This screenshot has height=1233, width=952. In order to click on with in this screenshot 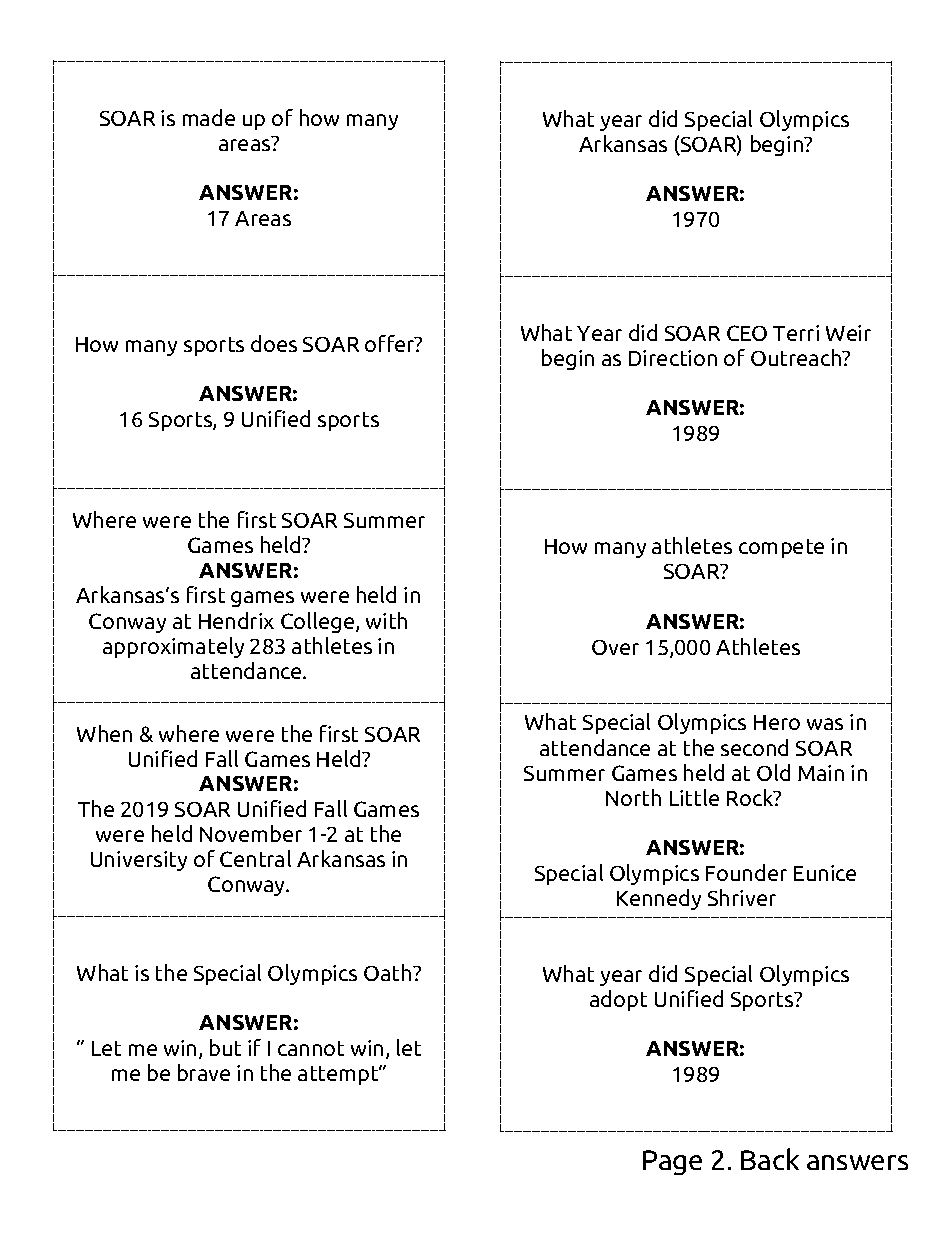, I will do `click(386, 620)`.
